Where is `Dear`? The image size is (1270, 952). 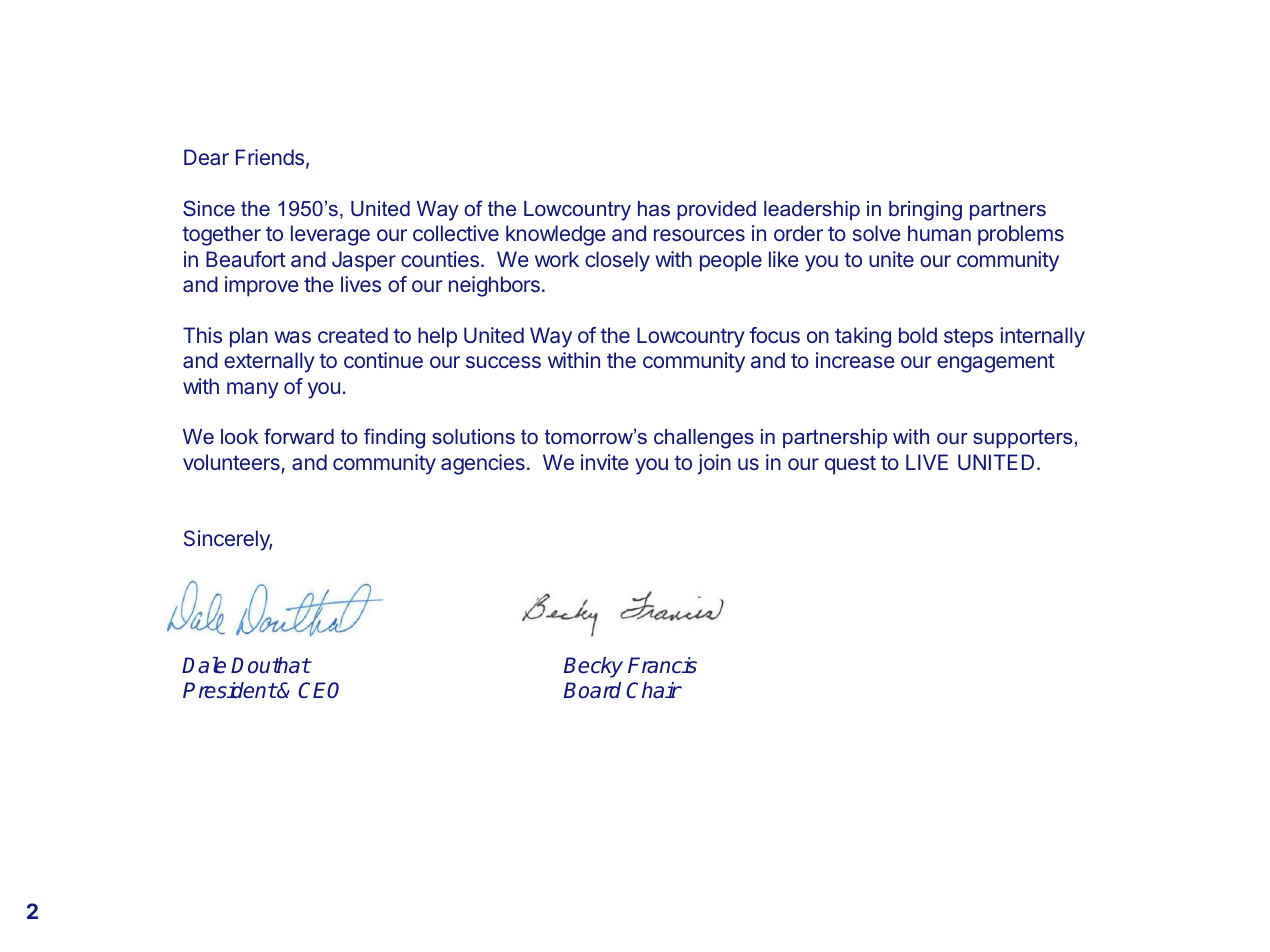
Dear is located at coordinates (206, 157).
